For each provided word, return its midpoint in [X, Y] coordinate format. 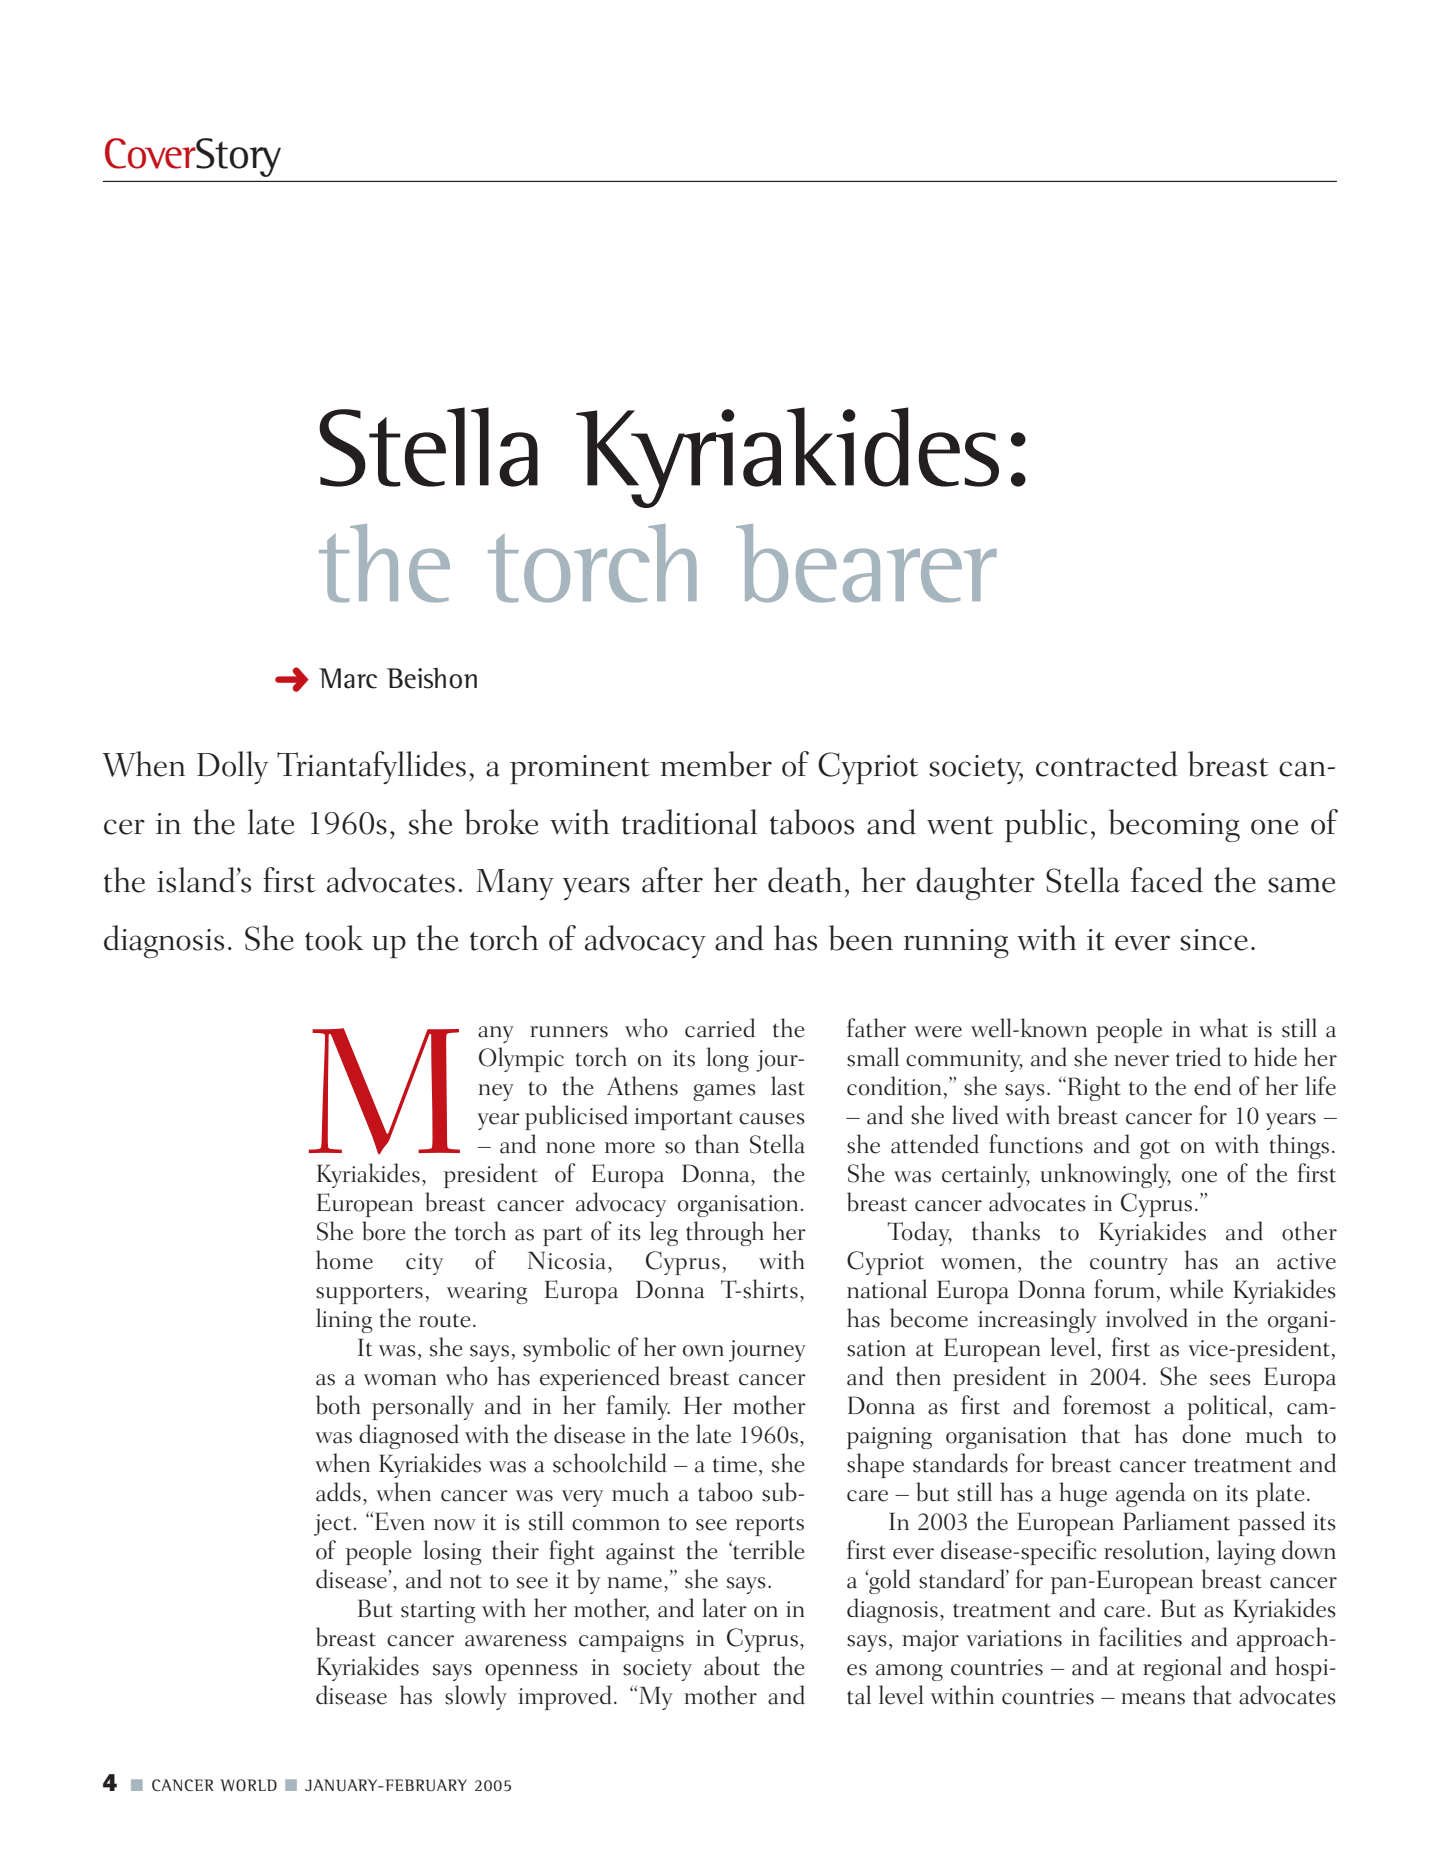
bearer [866, 563]
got [1155, 1149]
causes [772, 1119]
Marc [348, 678]
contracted [1107, 764]
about [732, 1666]
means [1153, 1699]
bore [383, 1231]
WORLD [248, 1785]
